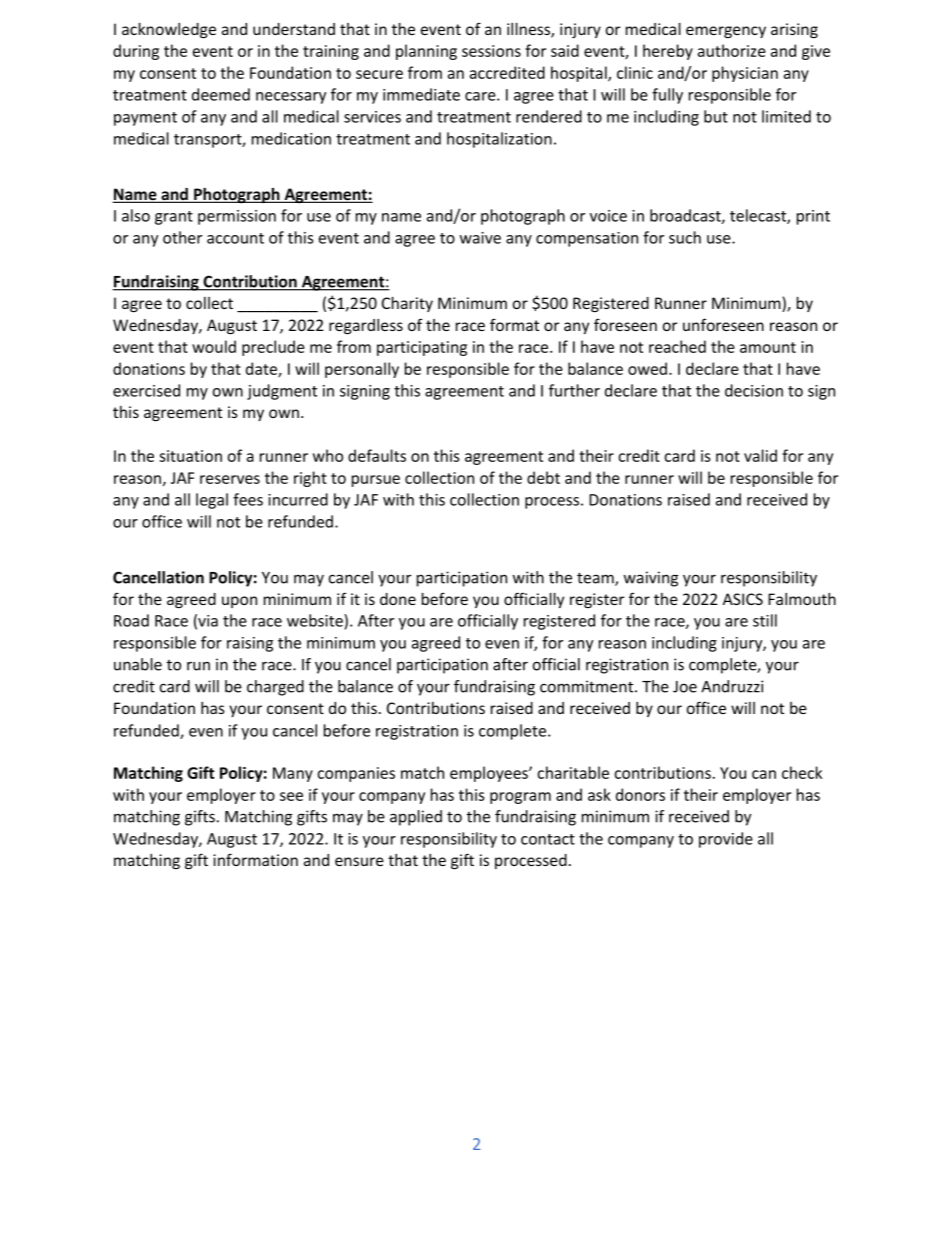  Describe the element at coordinates (190, 456) in the document. I see `situation` at that location.
